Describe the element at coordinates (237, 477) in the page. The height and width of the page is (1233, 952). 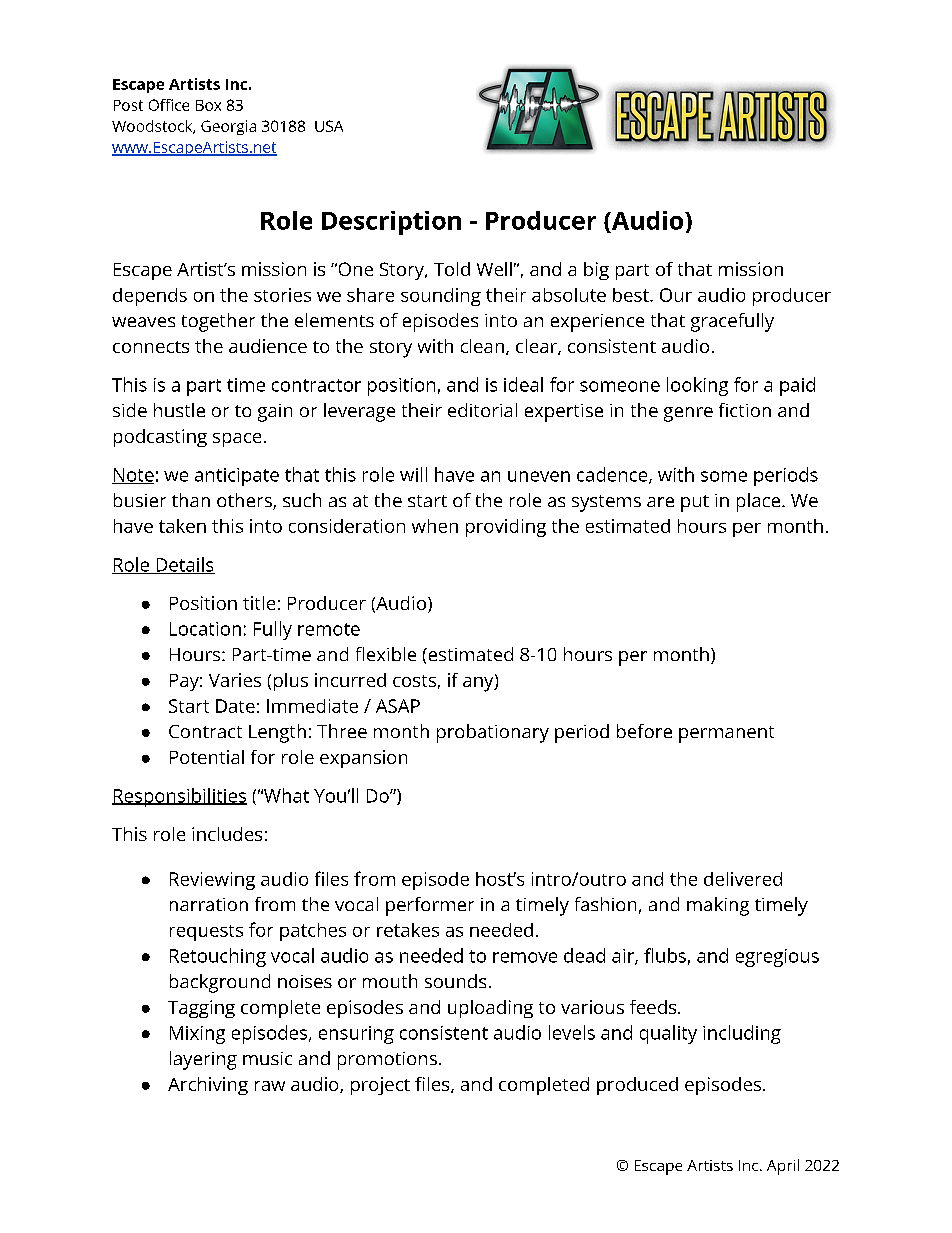
I see `anticipate` at that location.
